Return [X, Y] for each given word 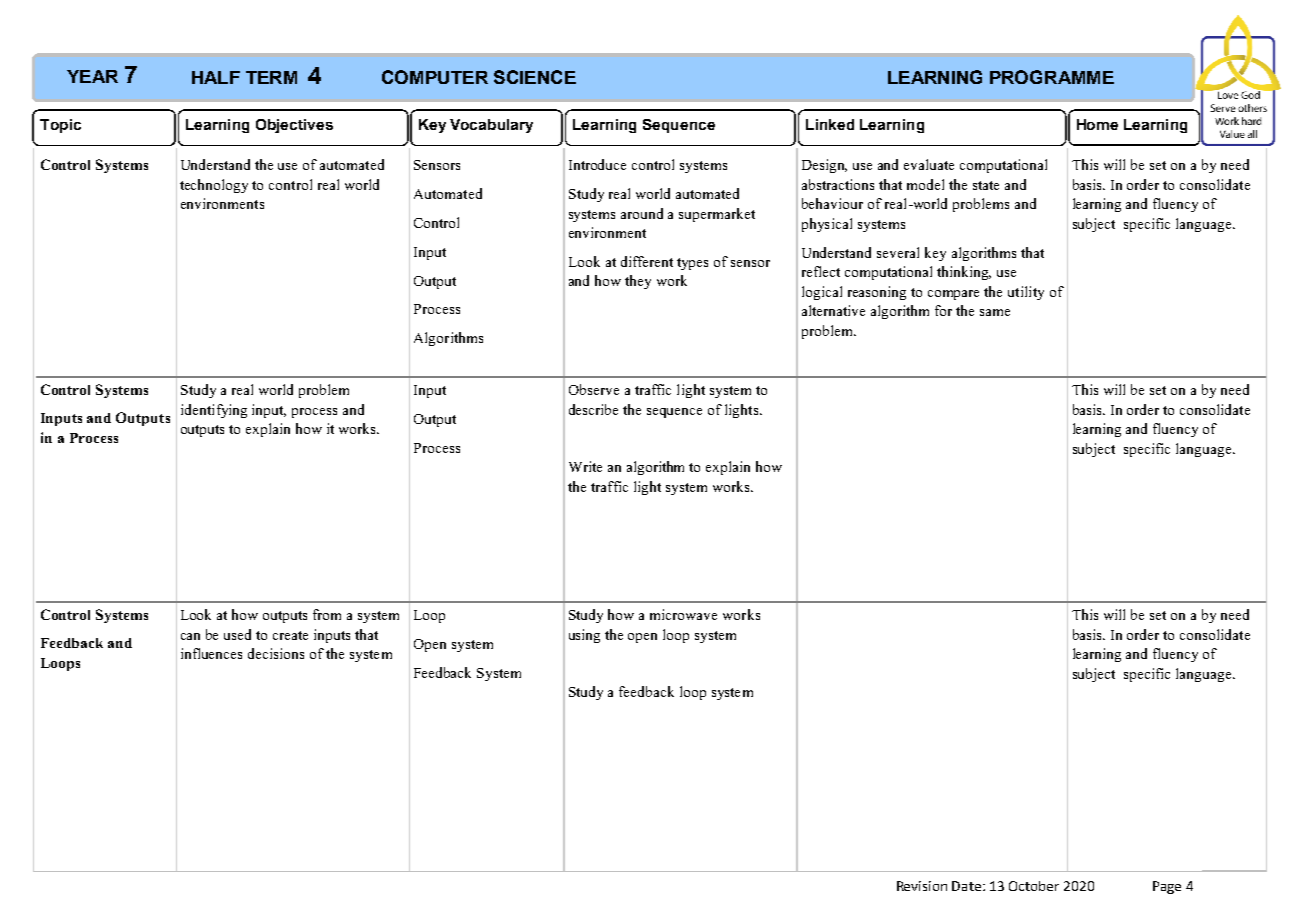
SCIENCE [535, 77]
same [995, 312]
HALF [216, 77]
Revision [922, 886]
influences [211, 653]
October [1034, 886]
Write [585, 466]
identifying [214, 411]
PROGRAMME [1052, 77]
